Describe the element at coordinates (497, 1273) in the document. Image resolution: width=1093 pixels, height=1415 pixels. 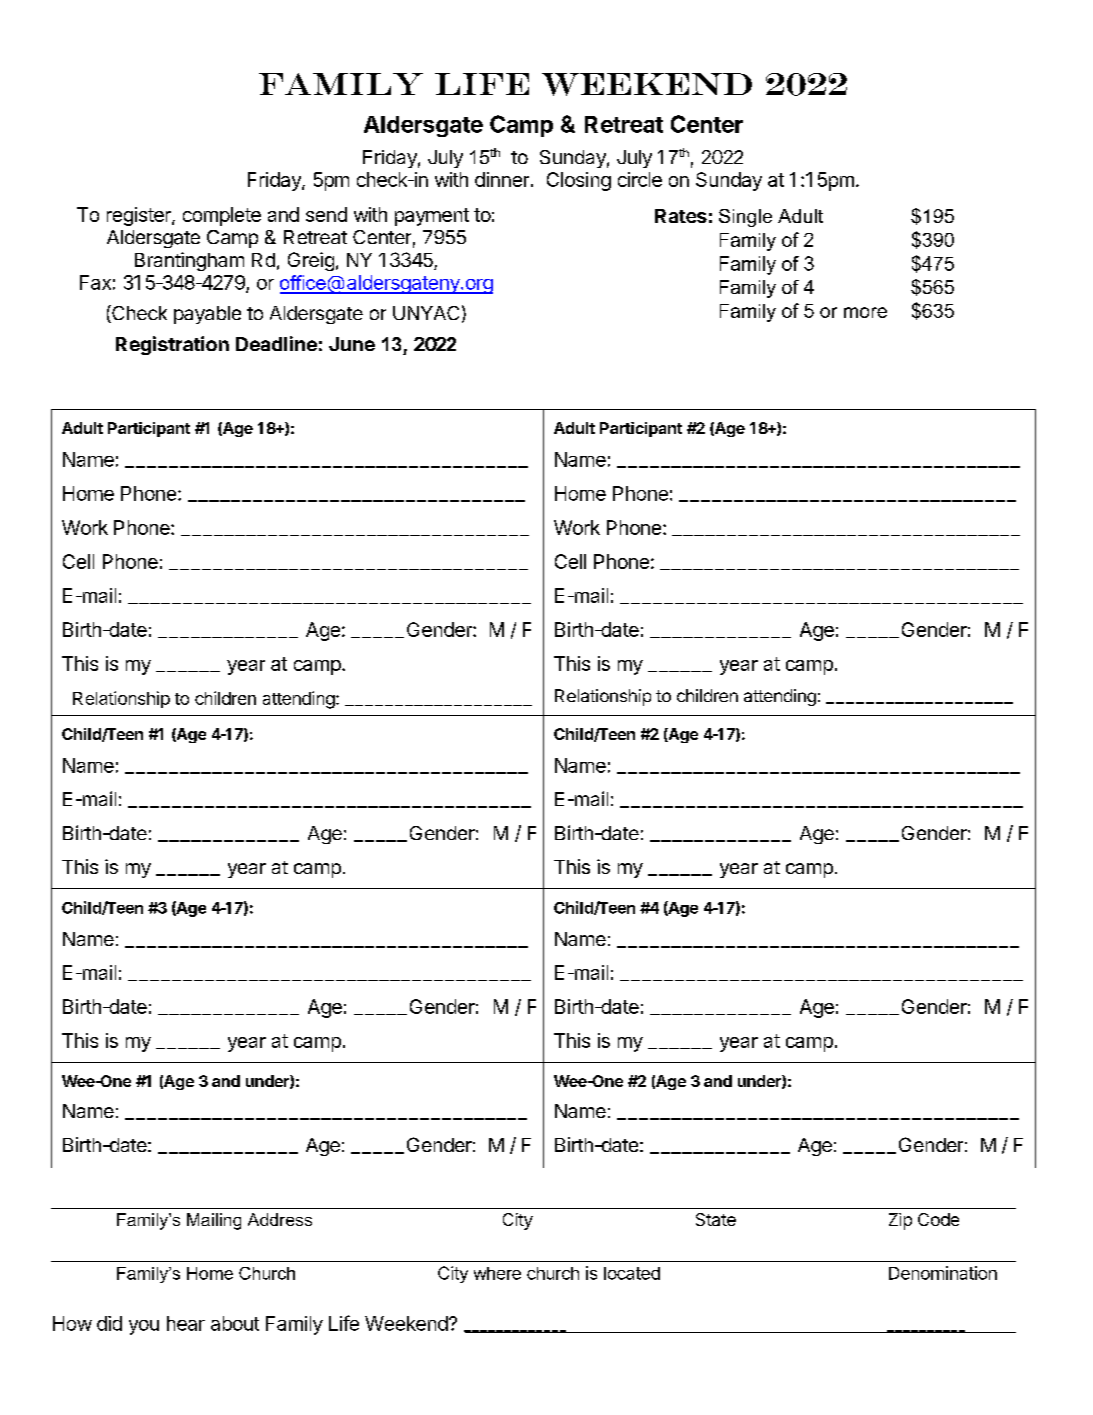
I see `where` at that location.
